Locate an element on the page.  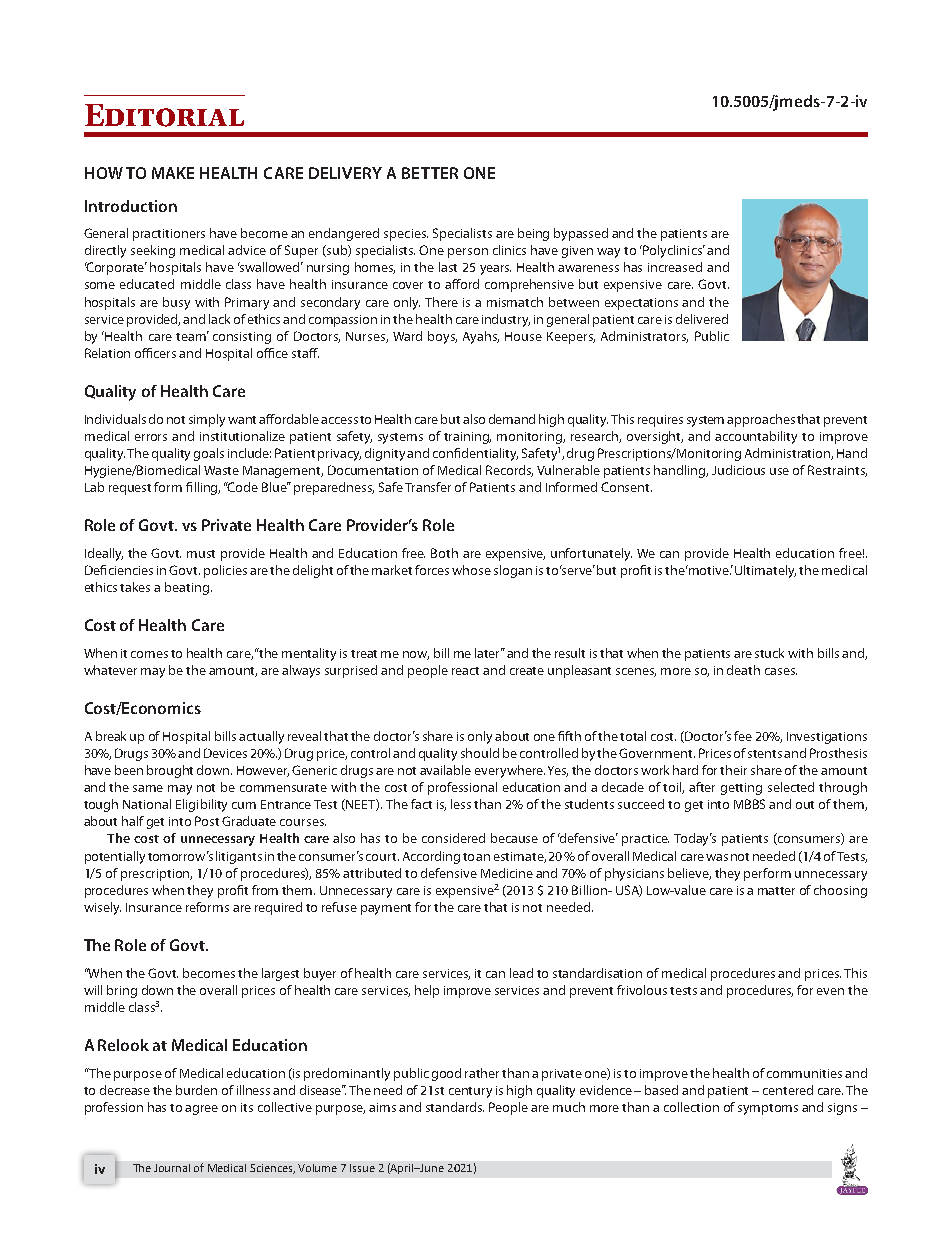
increased is located at coordinates (675, 267).
